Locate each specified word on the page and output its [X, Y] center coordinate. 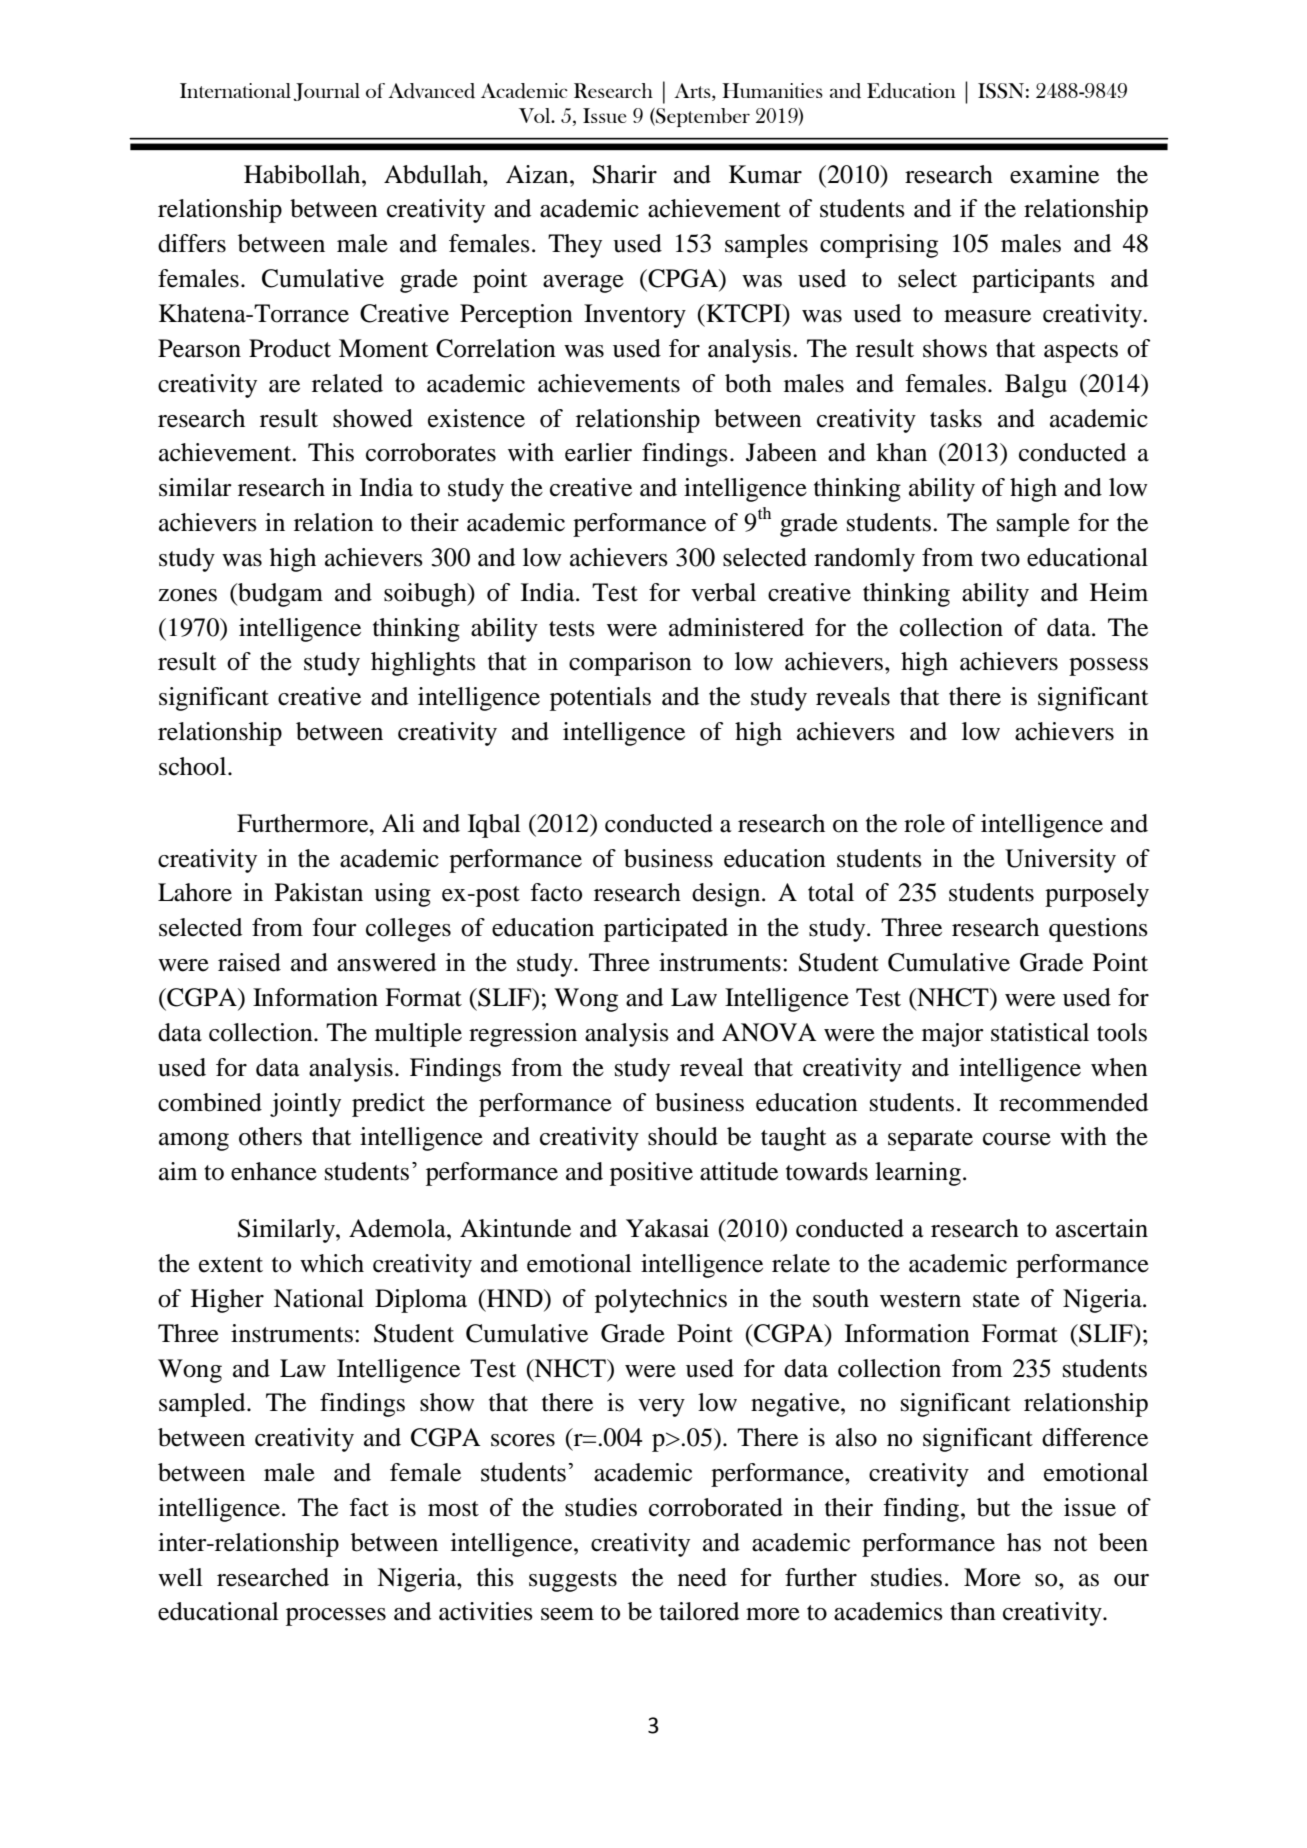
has [1024, 1542]
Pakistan [319, 892]
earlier [598, 452]
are [284, 386]
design [727, 895]
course [1017, 1139]
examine [1054, 174]
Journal [326, 92]
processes [336, 1617]
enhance [274, 1171]
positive [651, 1174]
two [1000, 559]
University [1060, 861]
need [702, 1577]
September [702, 117]
